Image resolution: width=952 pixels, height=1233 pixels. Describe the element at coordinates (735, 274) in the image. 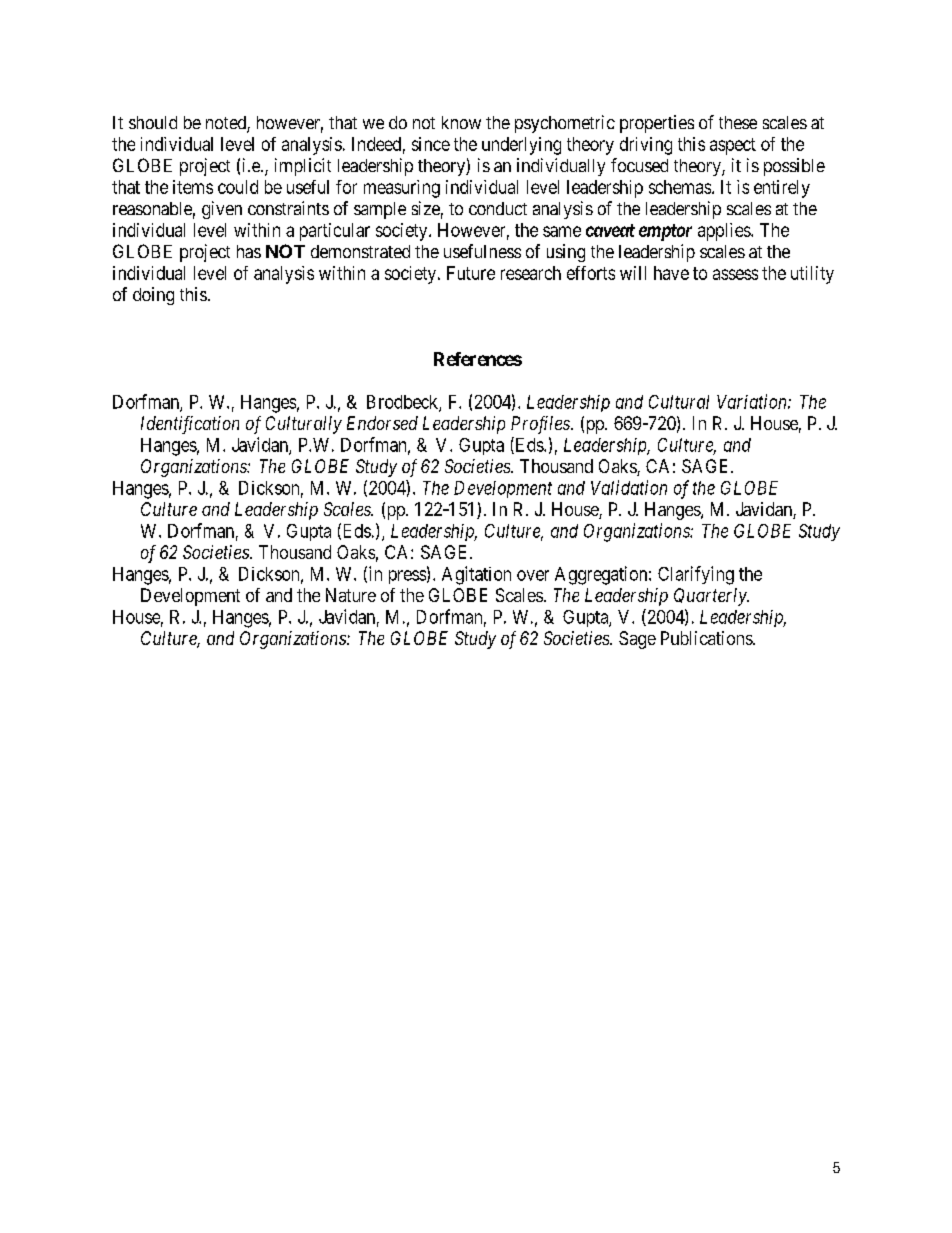

I see `assess` at that location.
